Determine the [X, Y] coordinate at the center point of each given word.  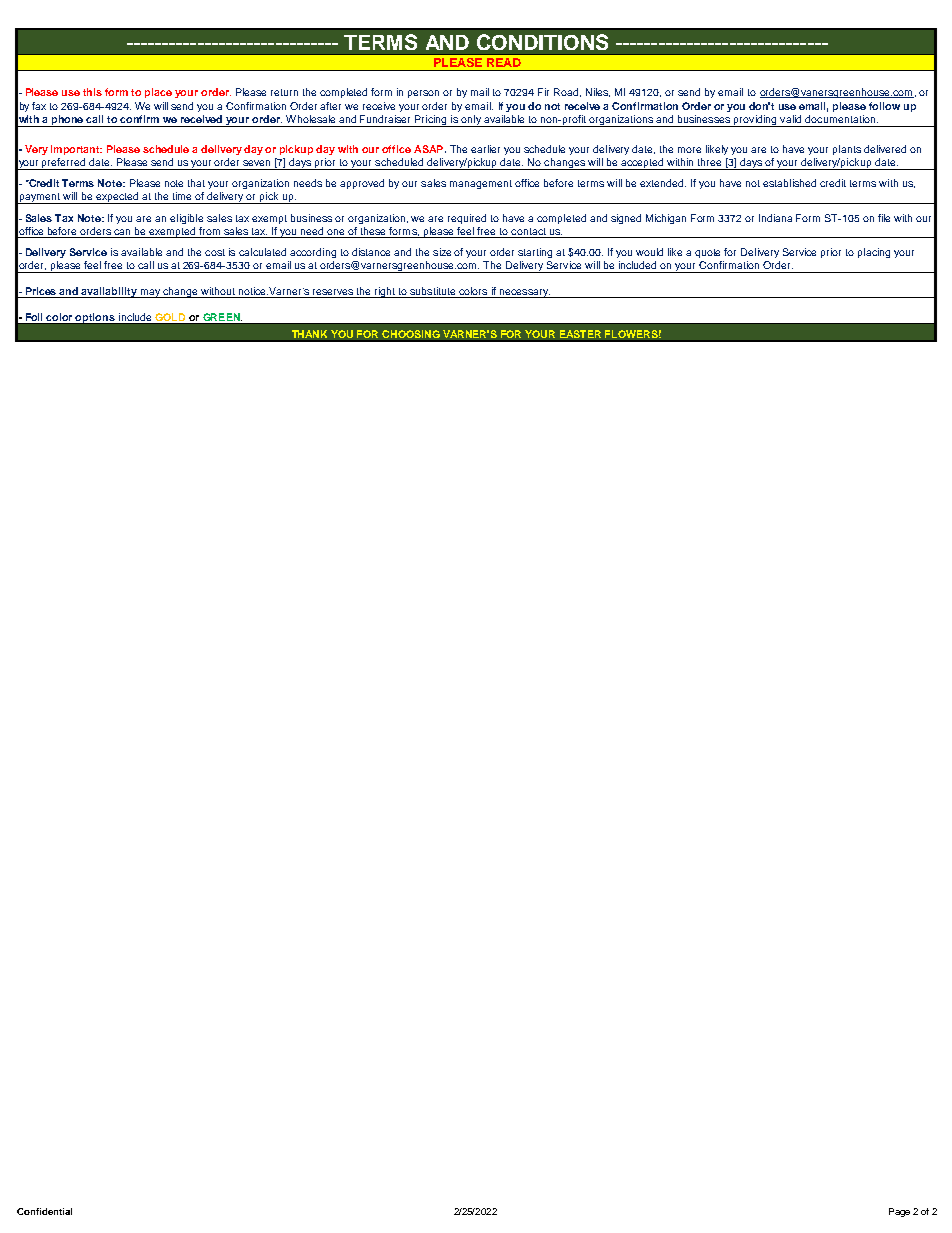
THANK [309, 334]
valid [790, 119]
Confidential [44, 1211]
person [423, 94]
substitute [433, 292]
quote [707, 253]
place [158, 93]
